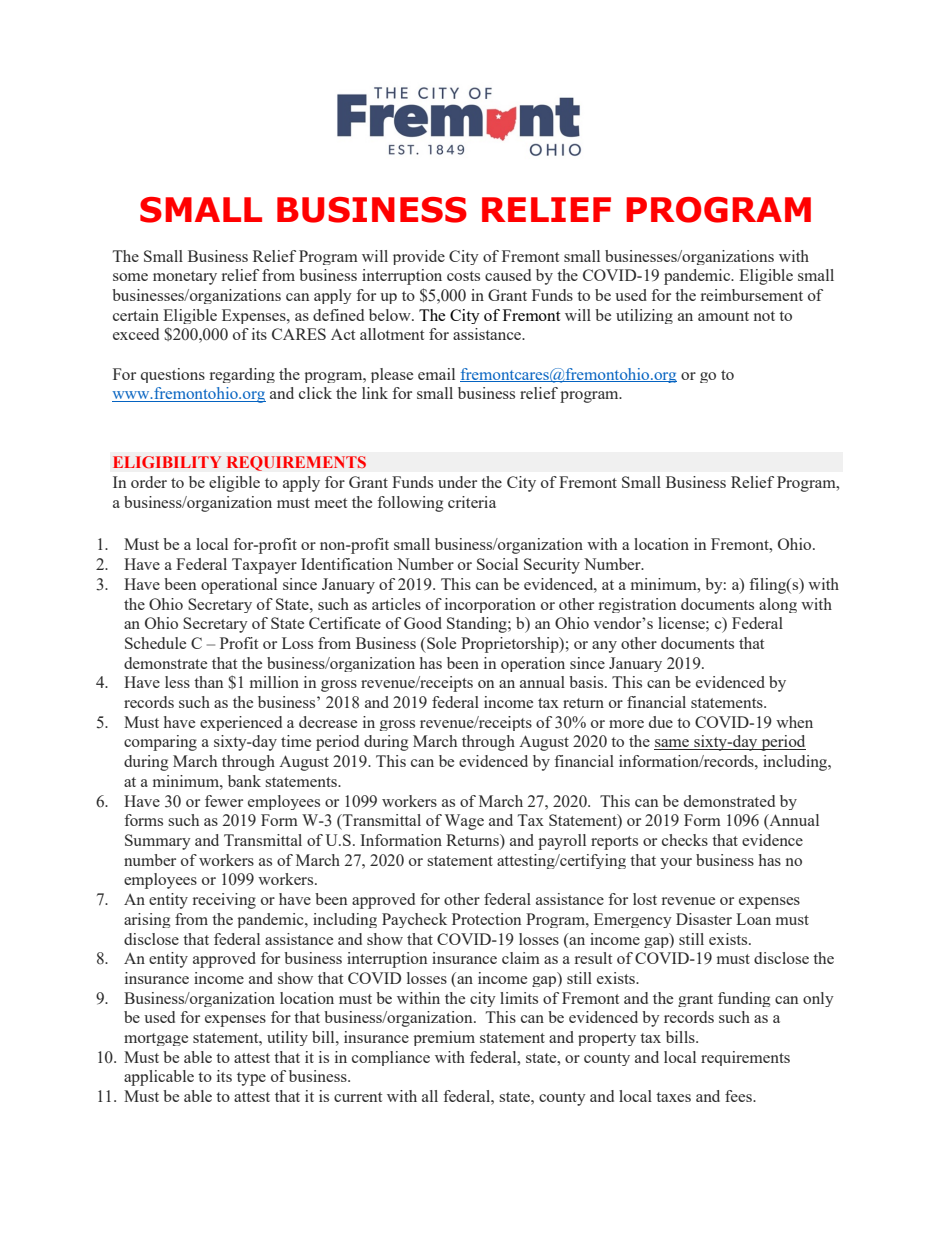  I want to click on than, so click(208, 682).
